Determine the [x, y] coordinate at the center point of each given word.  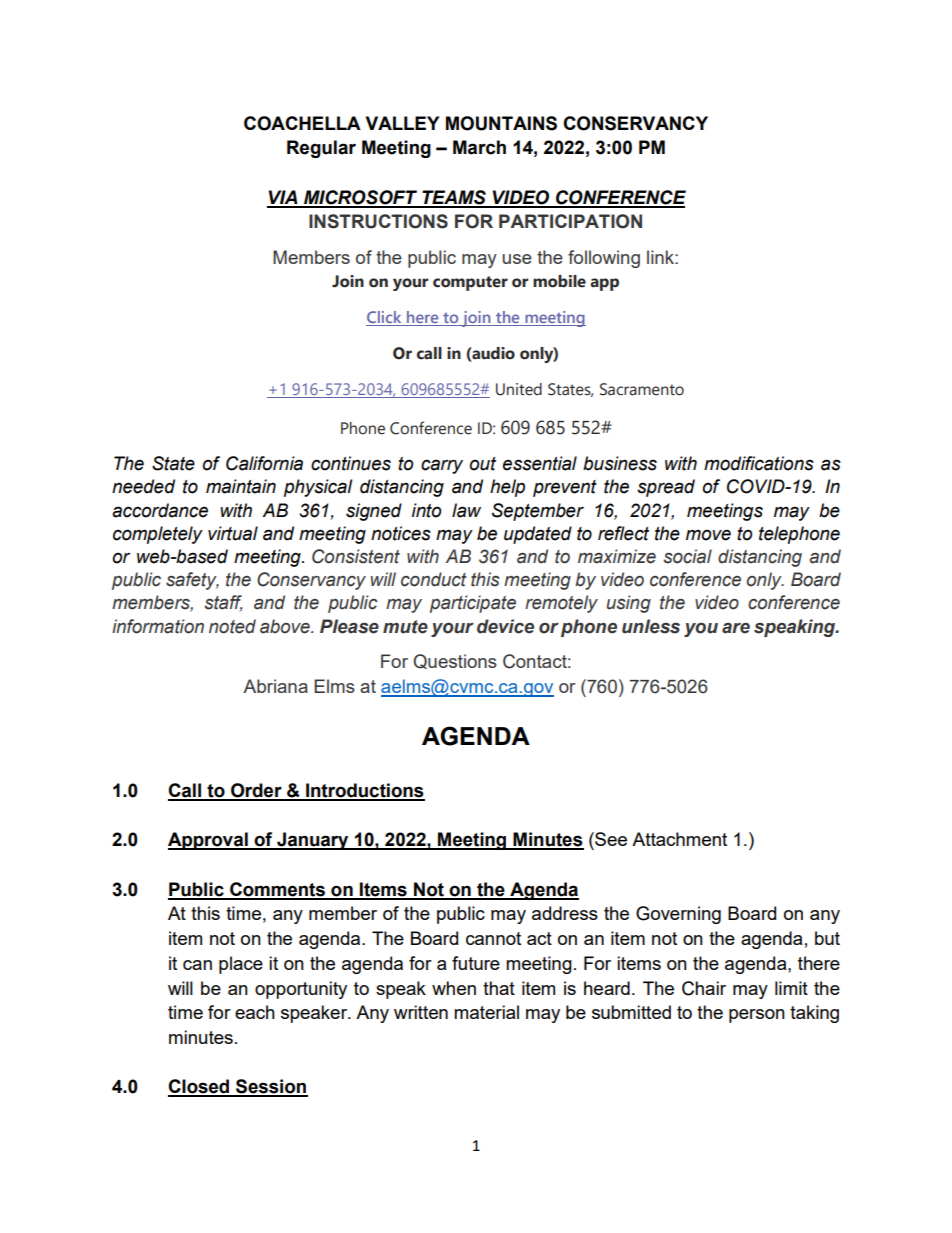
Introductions [364, 791]
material [486, 1012]
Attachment [679, 839]
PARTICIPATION [570, 221]
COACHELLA [302, 123]
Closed [200, 1087]
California [264, 463]
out [482, 464]
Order [256, 791]
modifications [759, 463]
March [479, 147]
